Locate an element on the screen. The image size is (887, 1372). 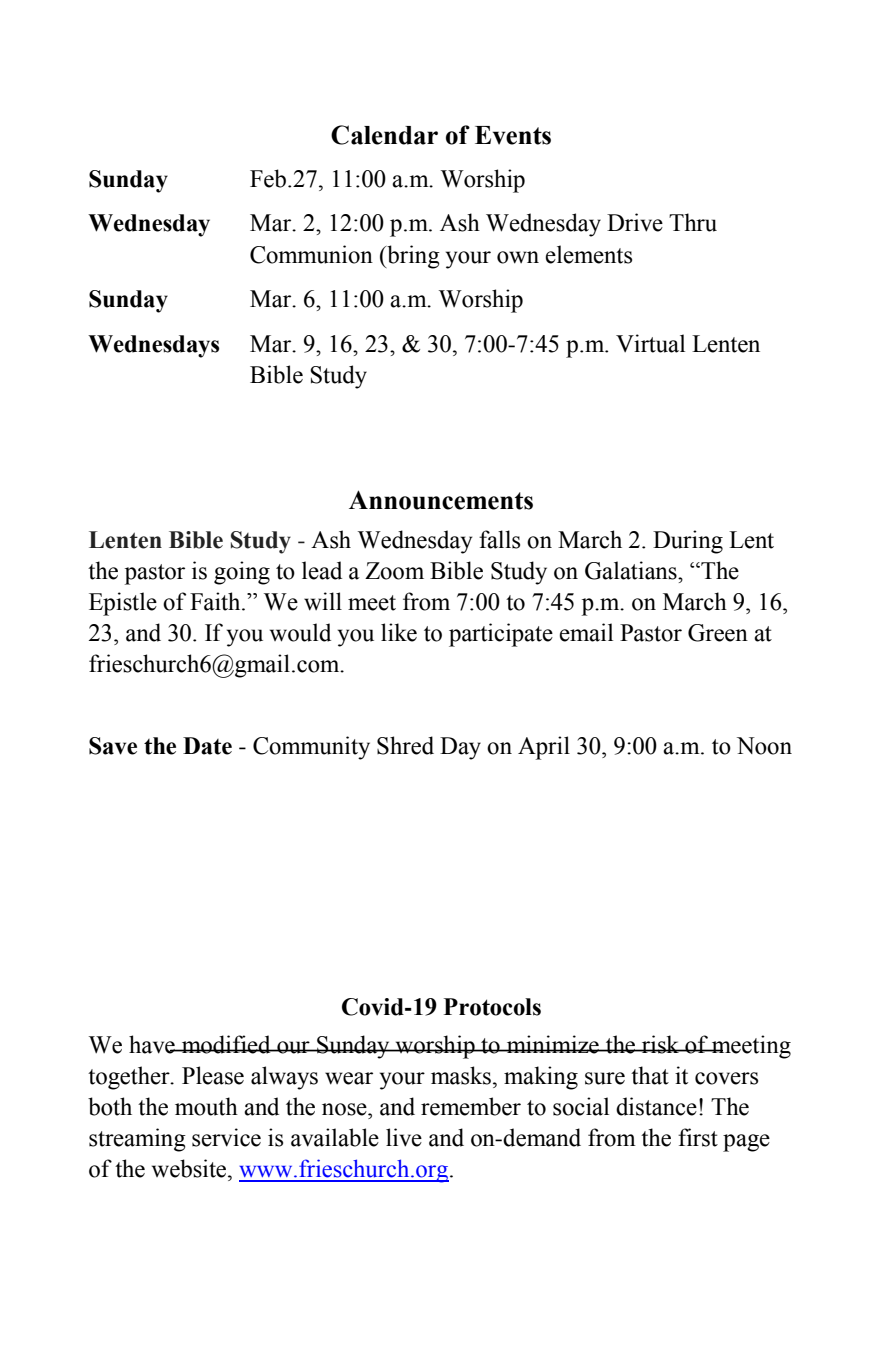
going is located at coordinates (242, 573).
